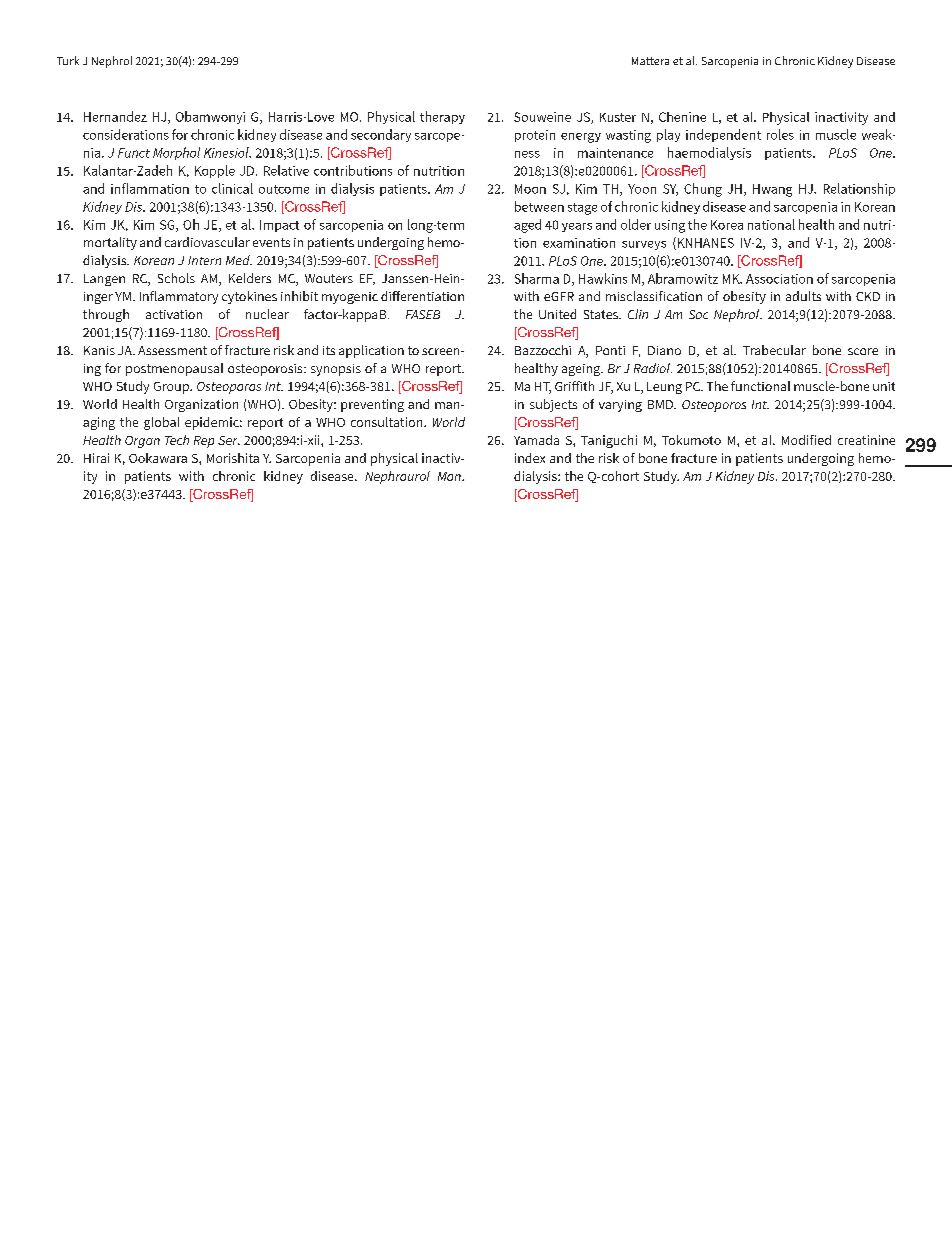 Image resolution: width=952 pixels, height=1240 pixels. Describe the element at coordinates (618, 117) in the page. I see `Kuster` at that location.
